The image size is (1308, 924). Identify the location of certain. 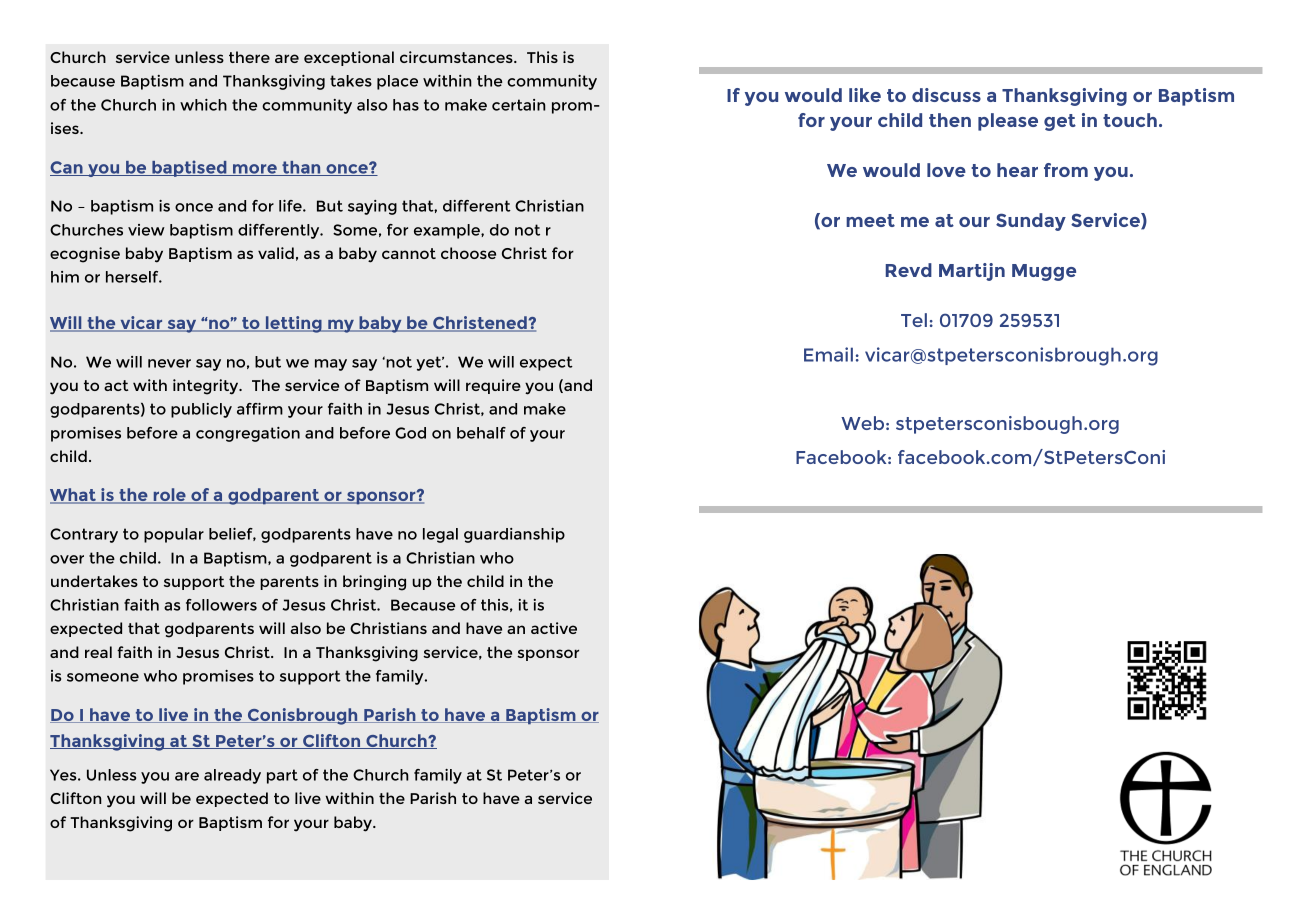
(519, 105).
